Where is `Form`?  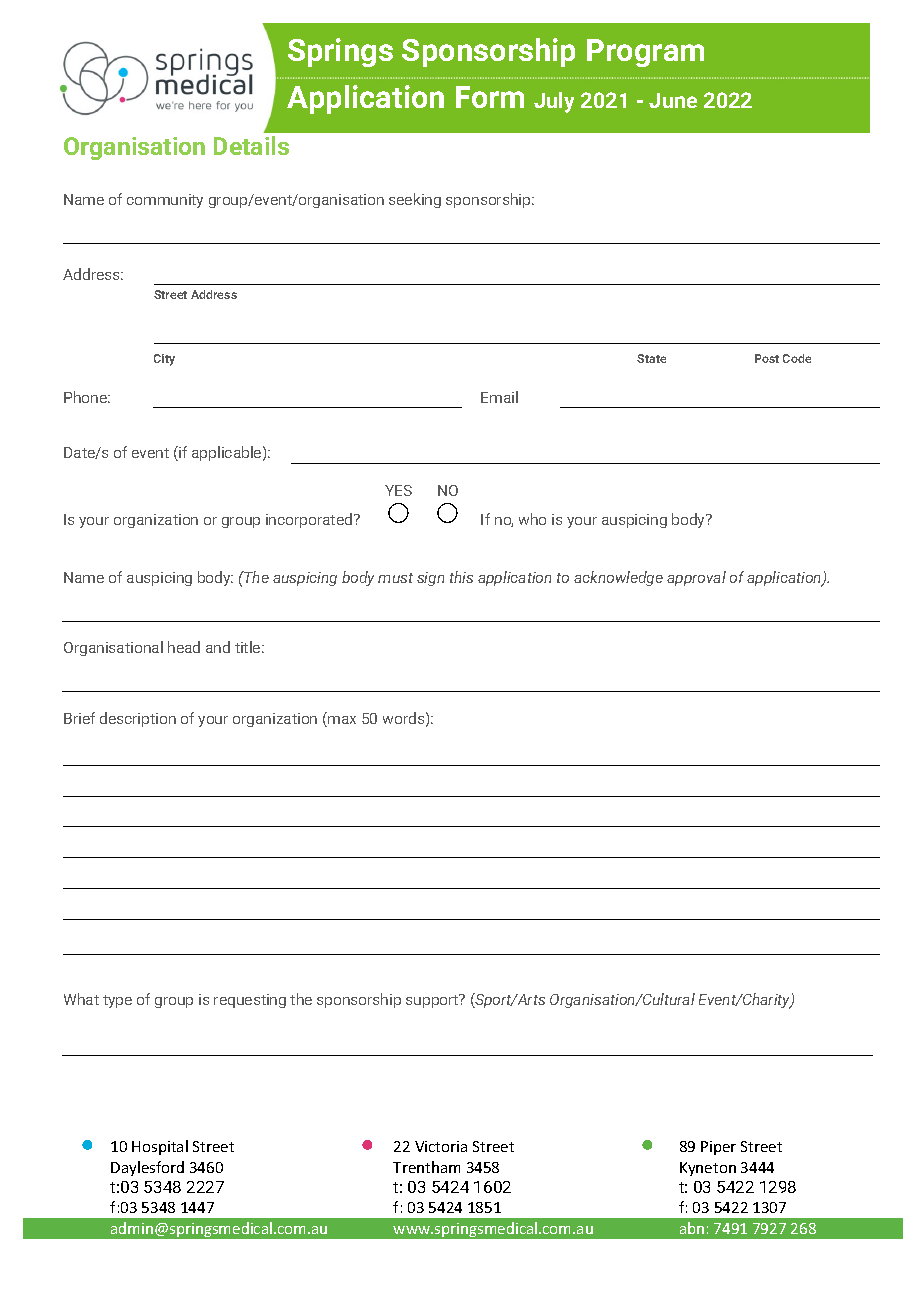 Form is located at coordinates (490, 97).
